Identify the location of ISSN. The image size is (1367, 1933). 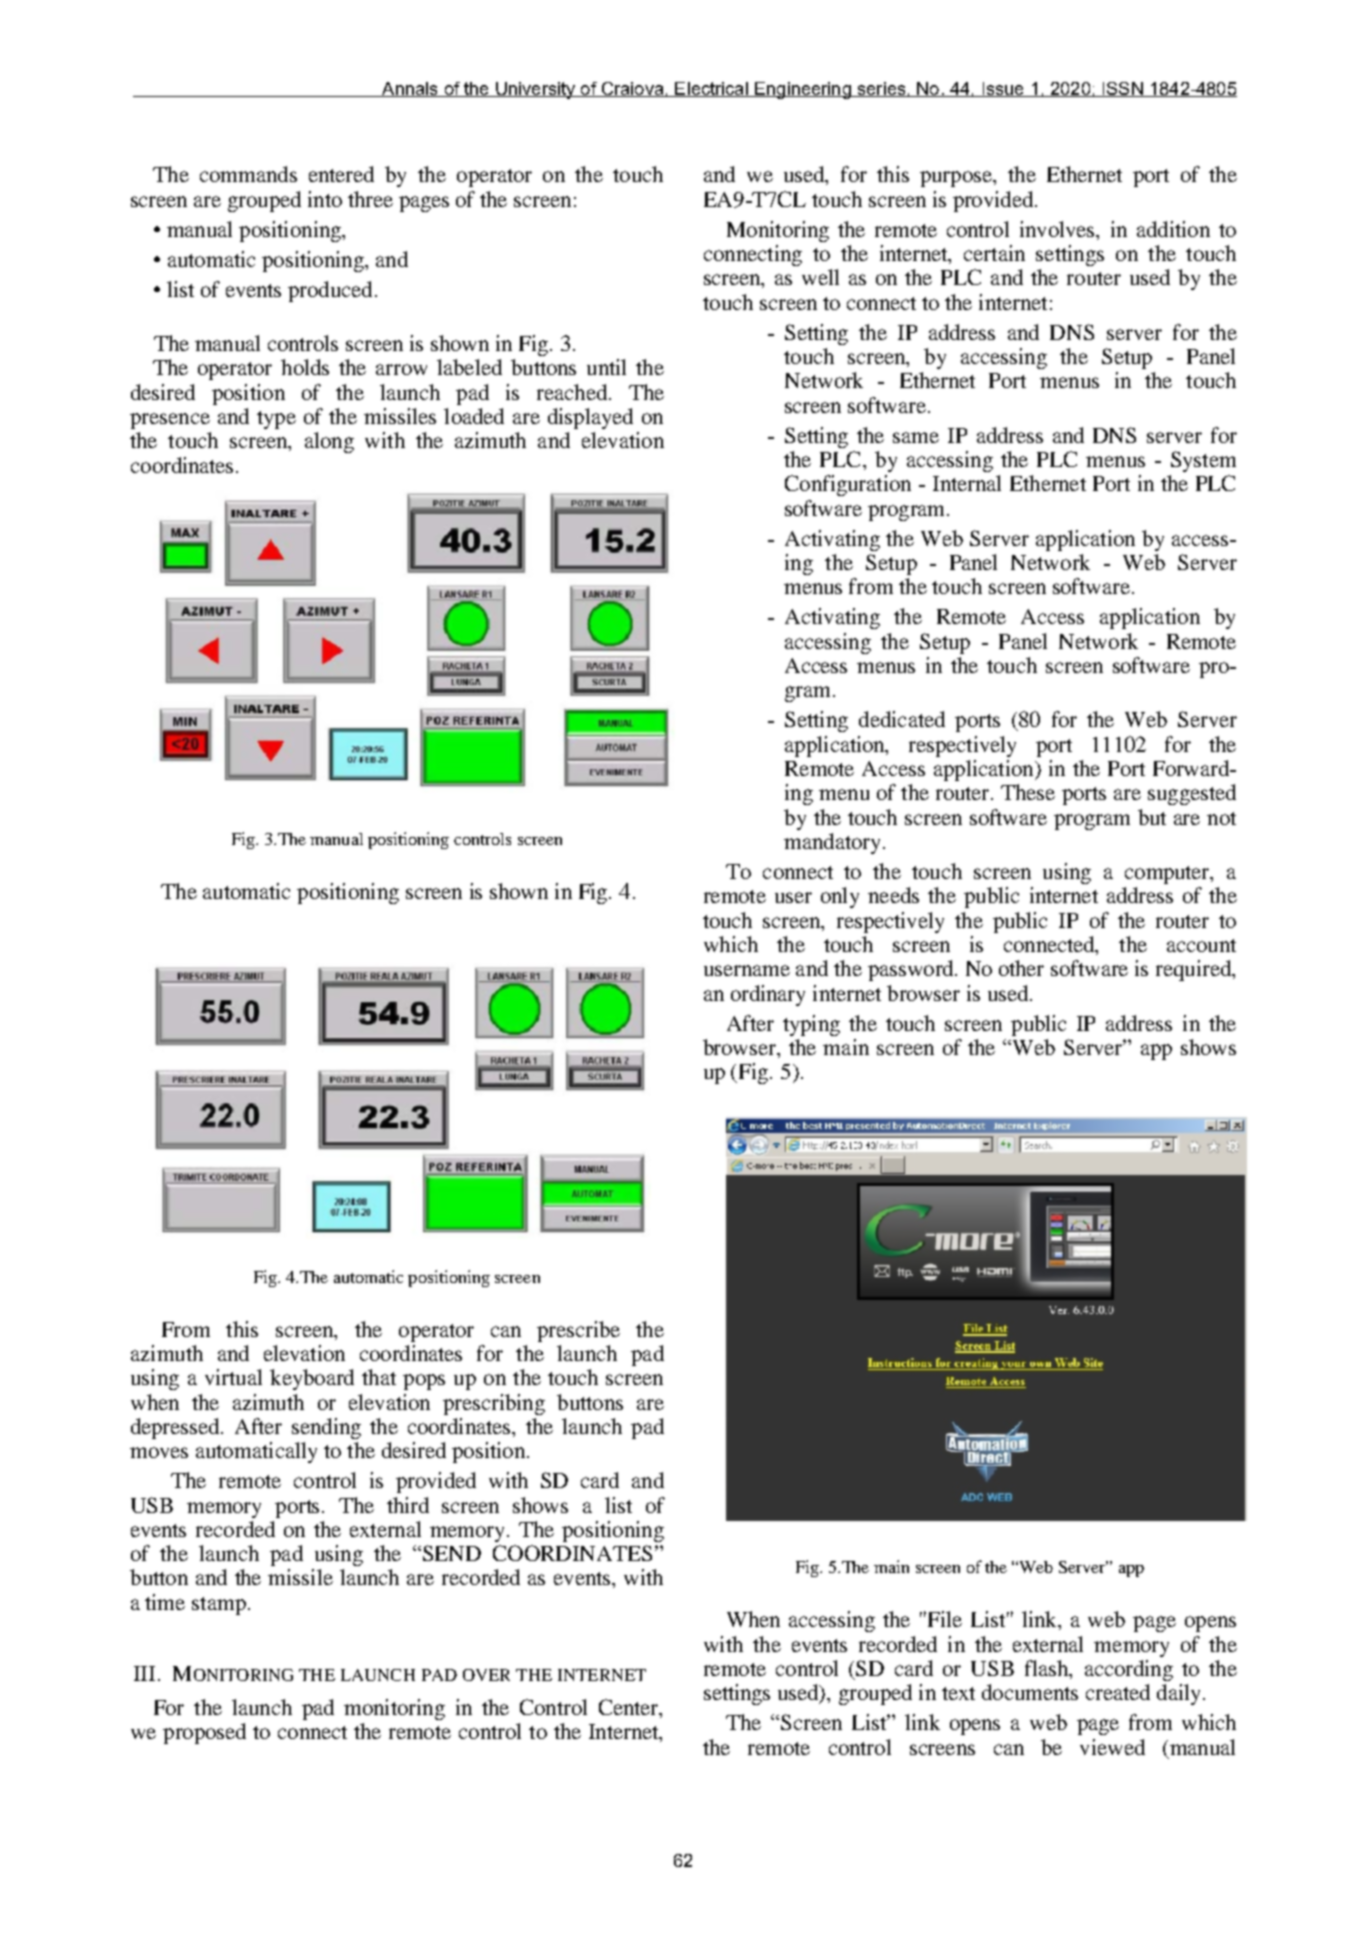
(1122, 89).
